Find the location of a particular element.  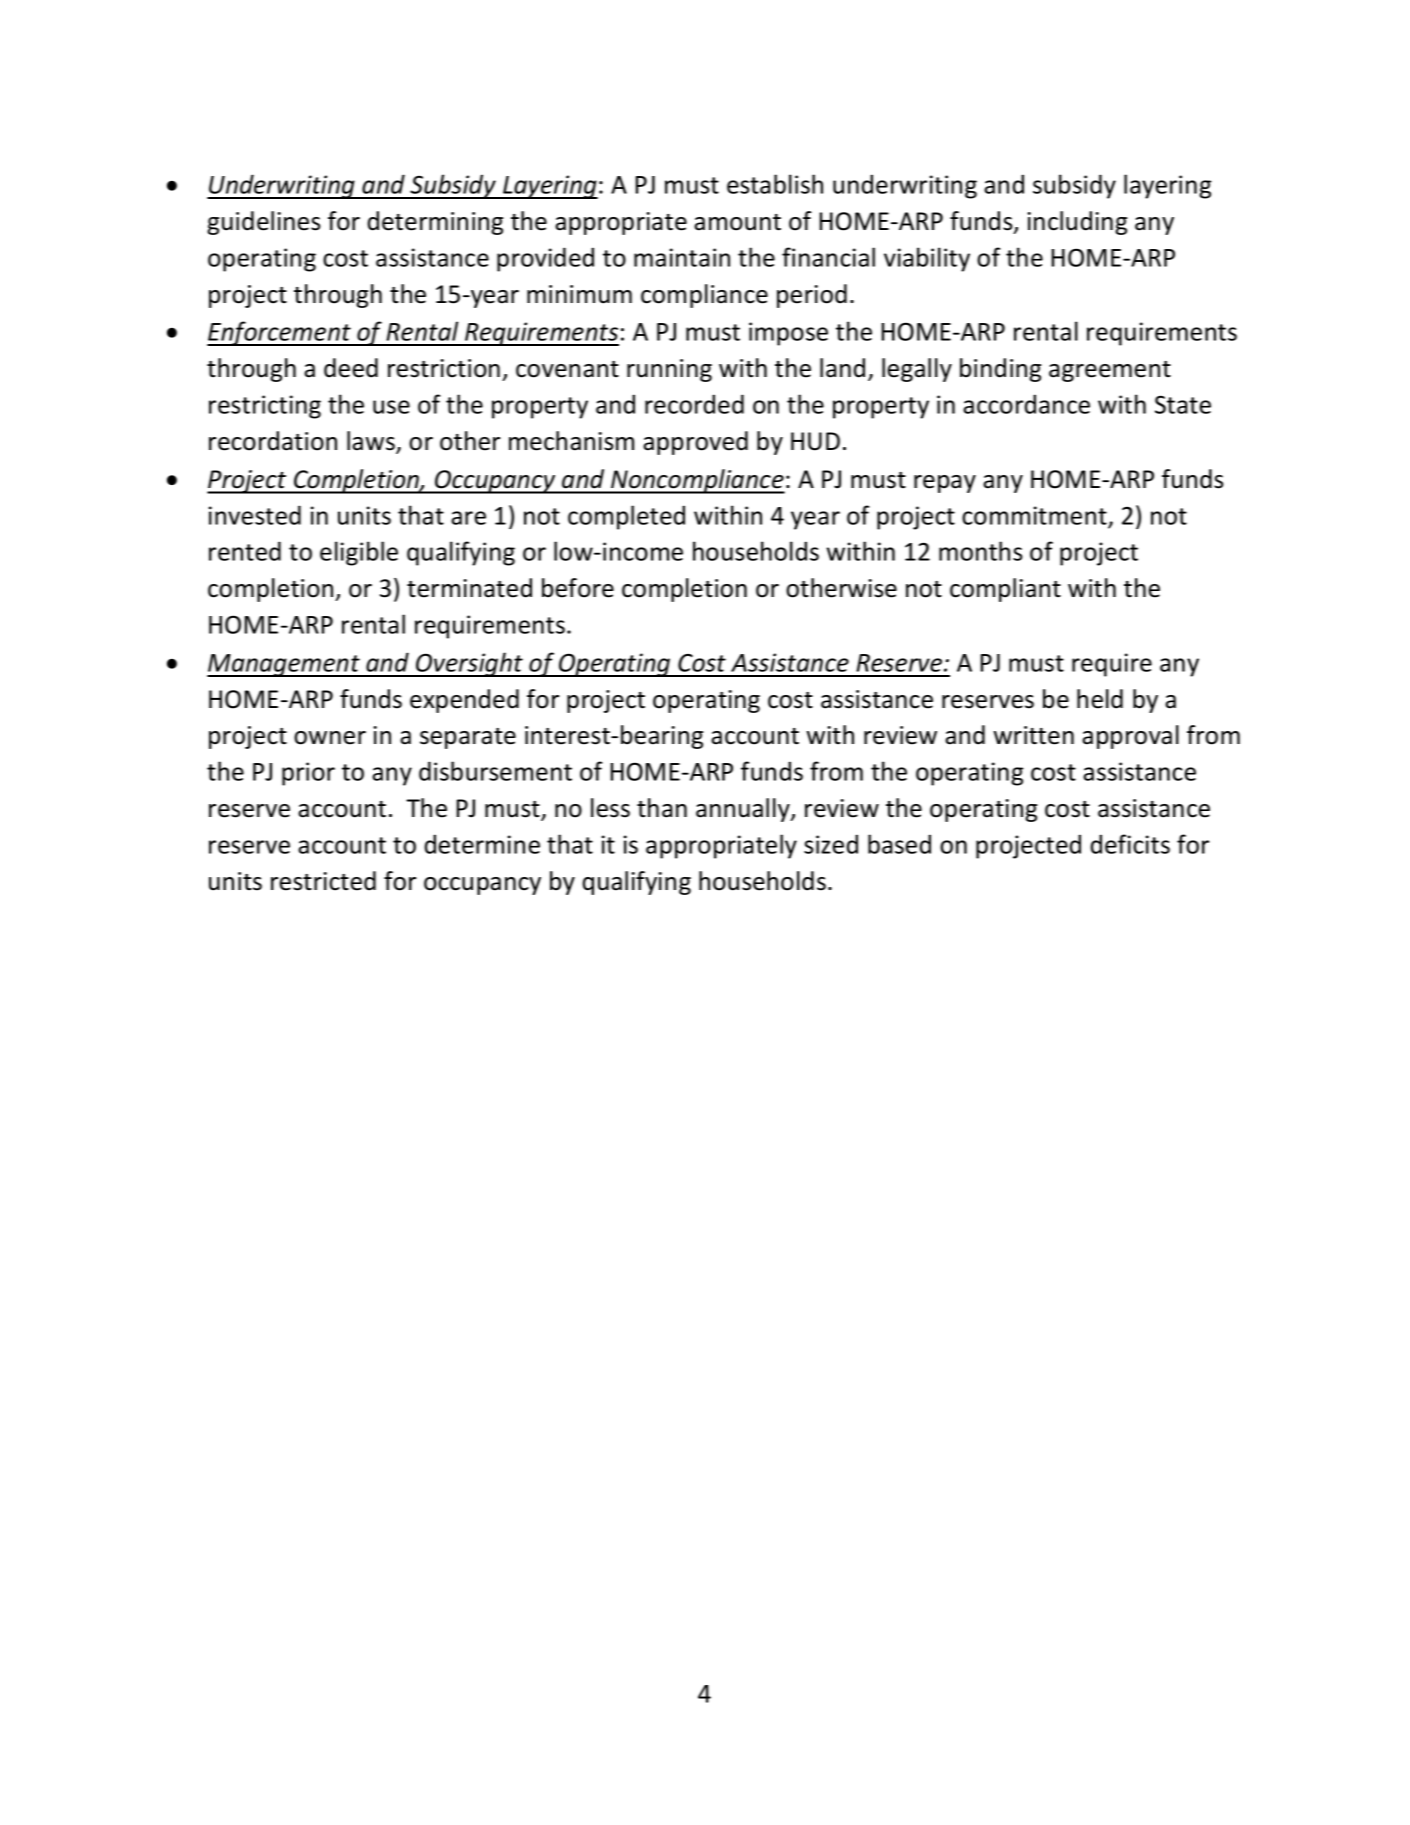

determining is located at coordinates (435, 223).
